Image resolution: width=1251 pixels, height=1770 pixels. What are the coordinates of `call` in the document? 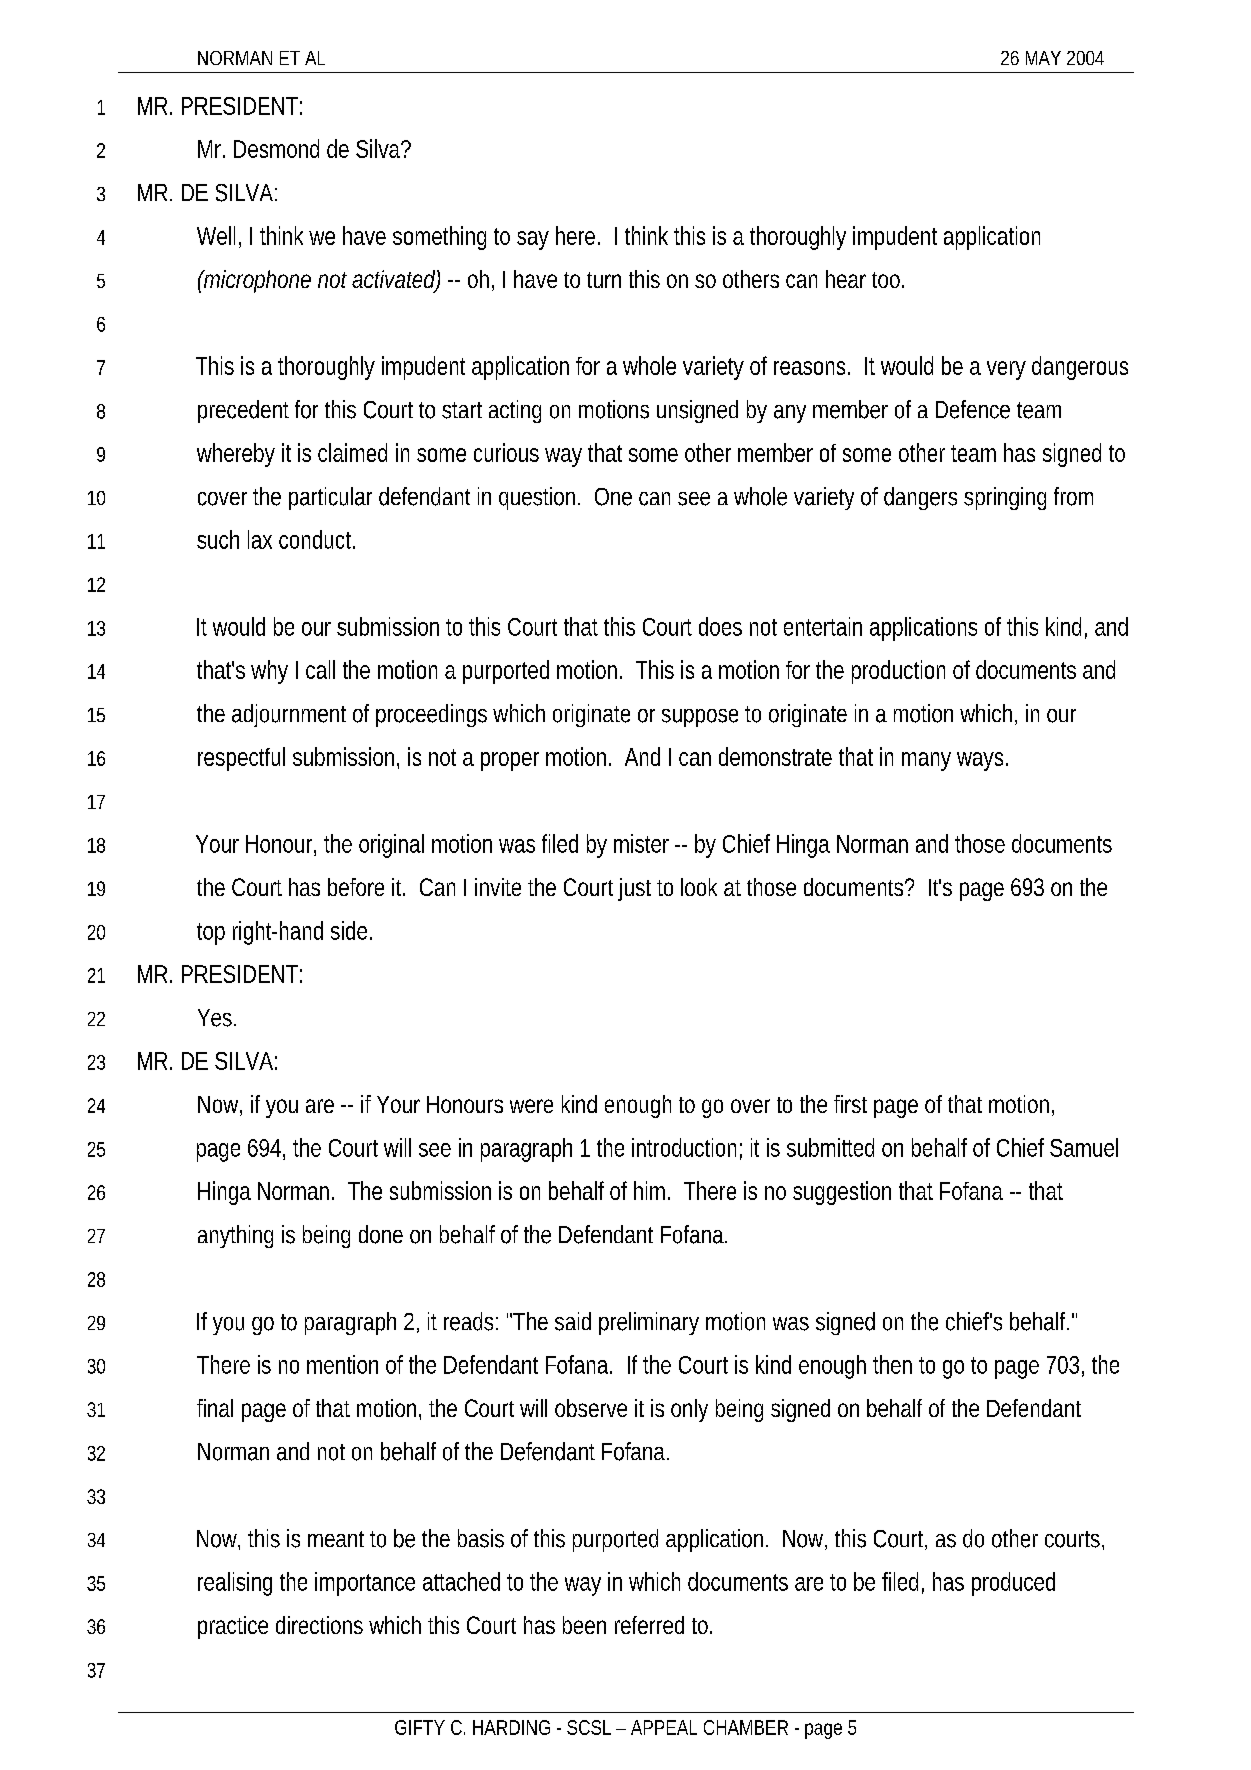 It's located at (320, 669).
